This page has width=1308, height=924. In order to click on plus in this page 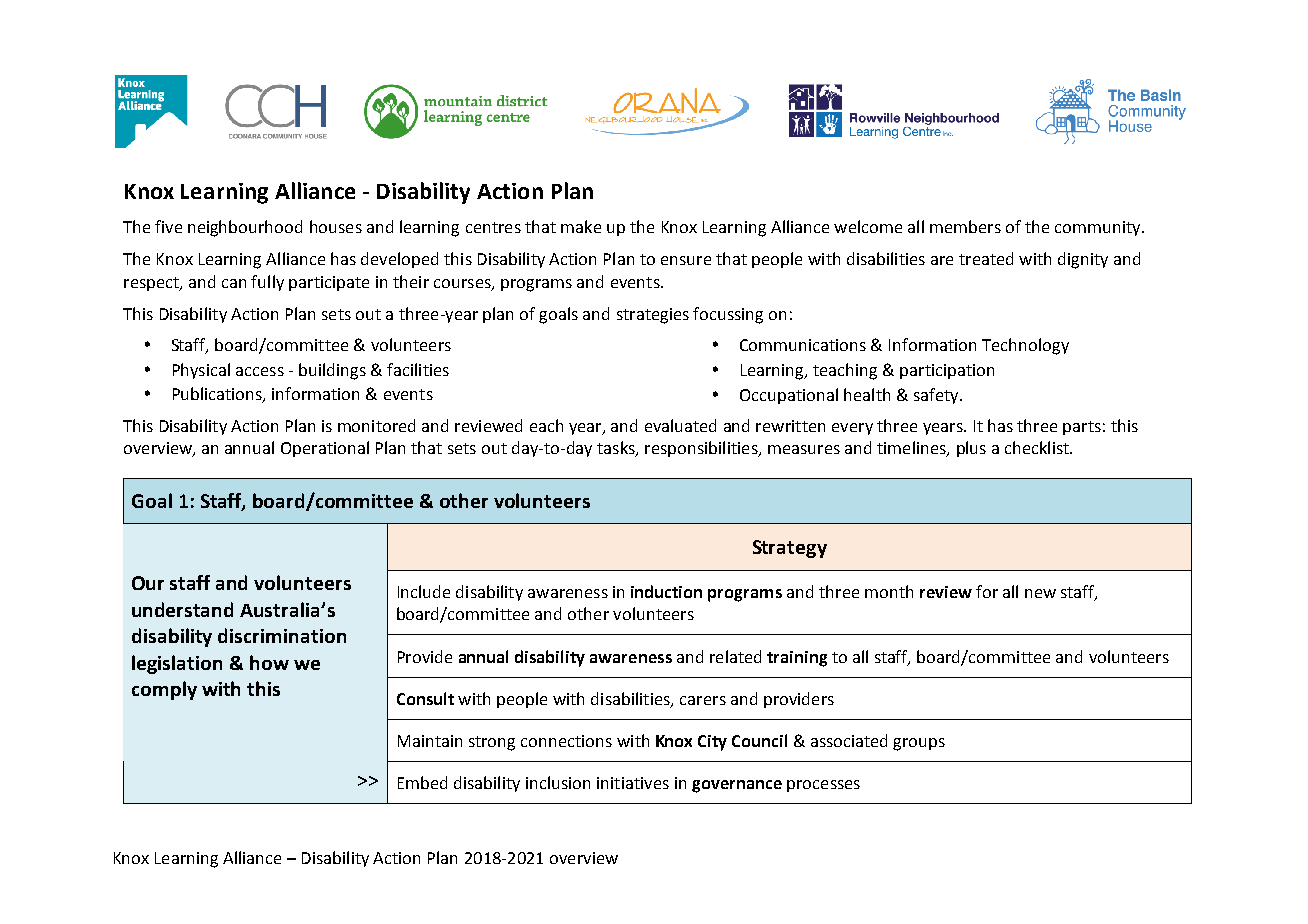, I will do `click(971, 449)`.
